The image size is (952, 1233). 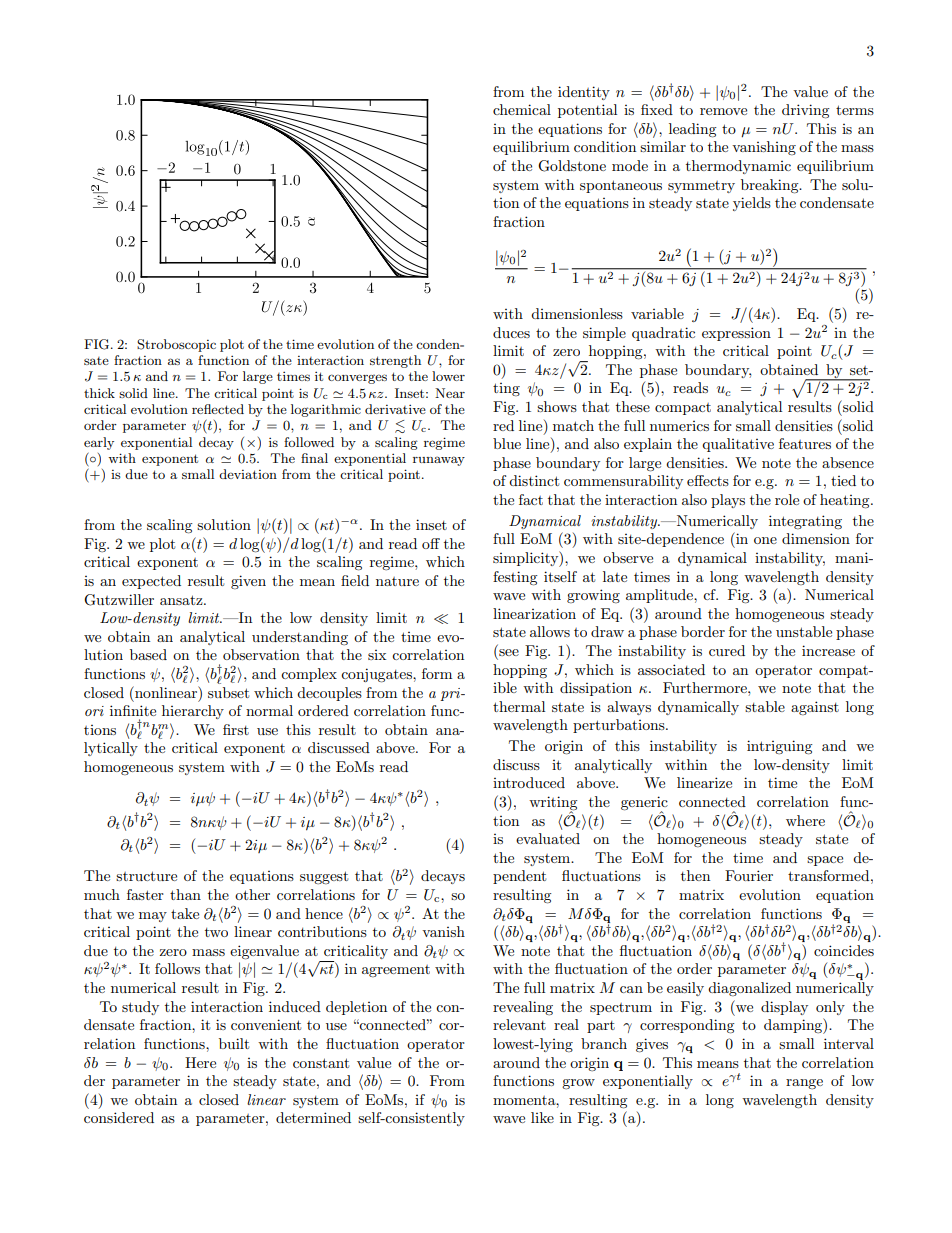 What do you see at coordinates (723, 111) in the screenshot?
I see `remove` at bounding box center [723, 111].
